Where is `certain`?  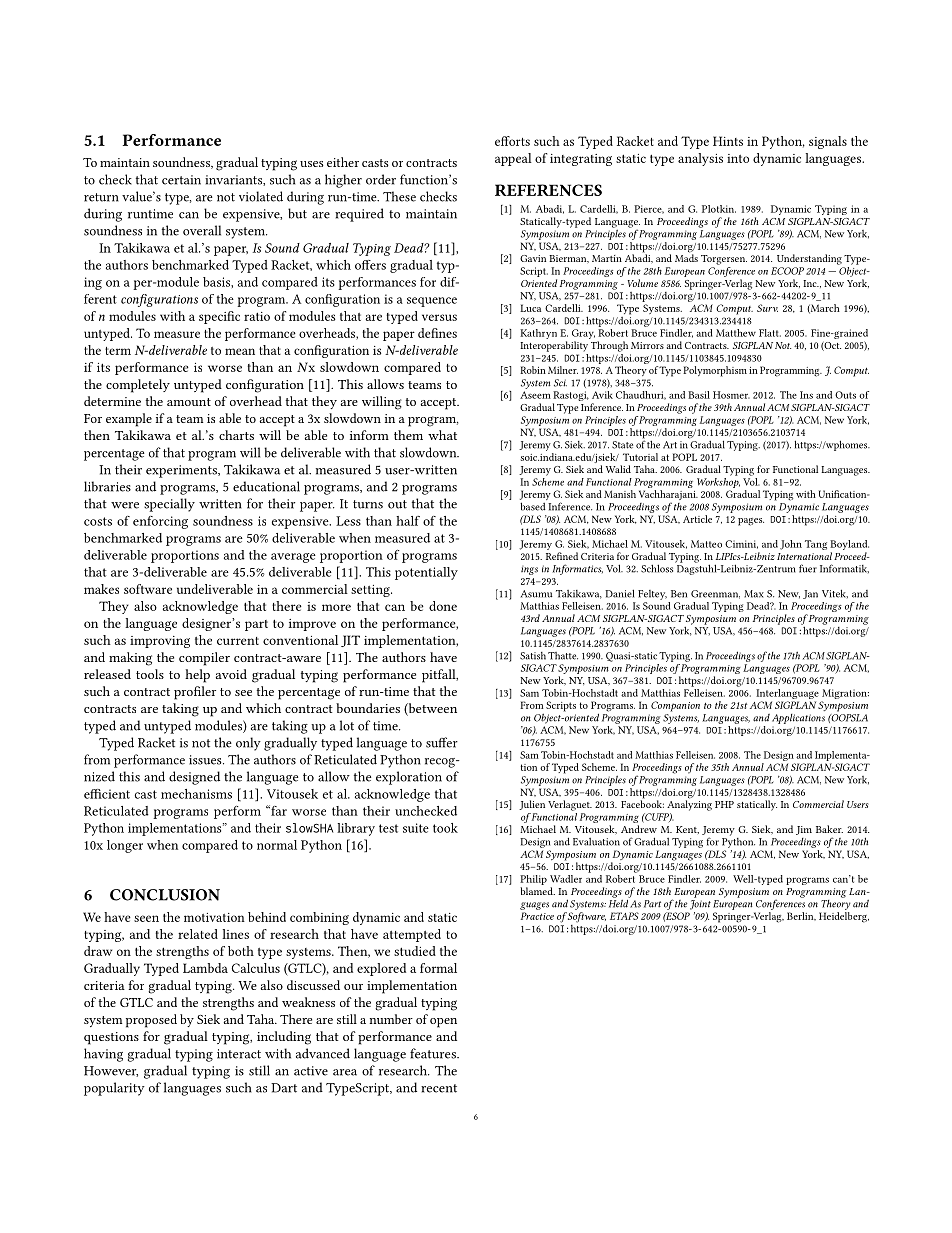
certain is located at coordinates (181, 180).
